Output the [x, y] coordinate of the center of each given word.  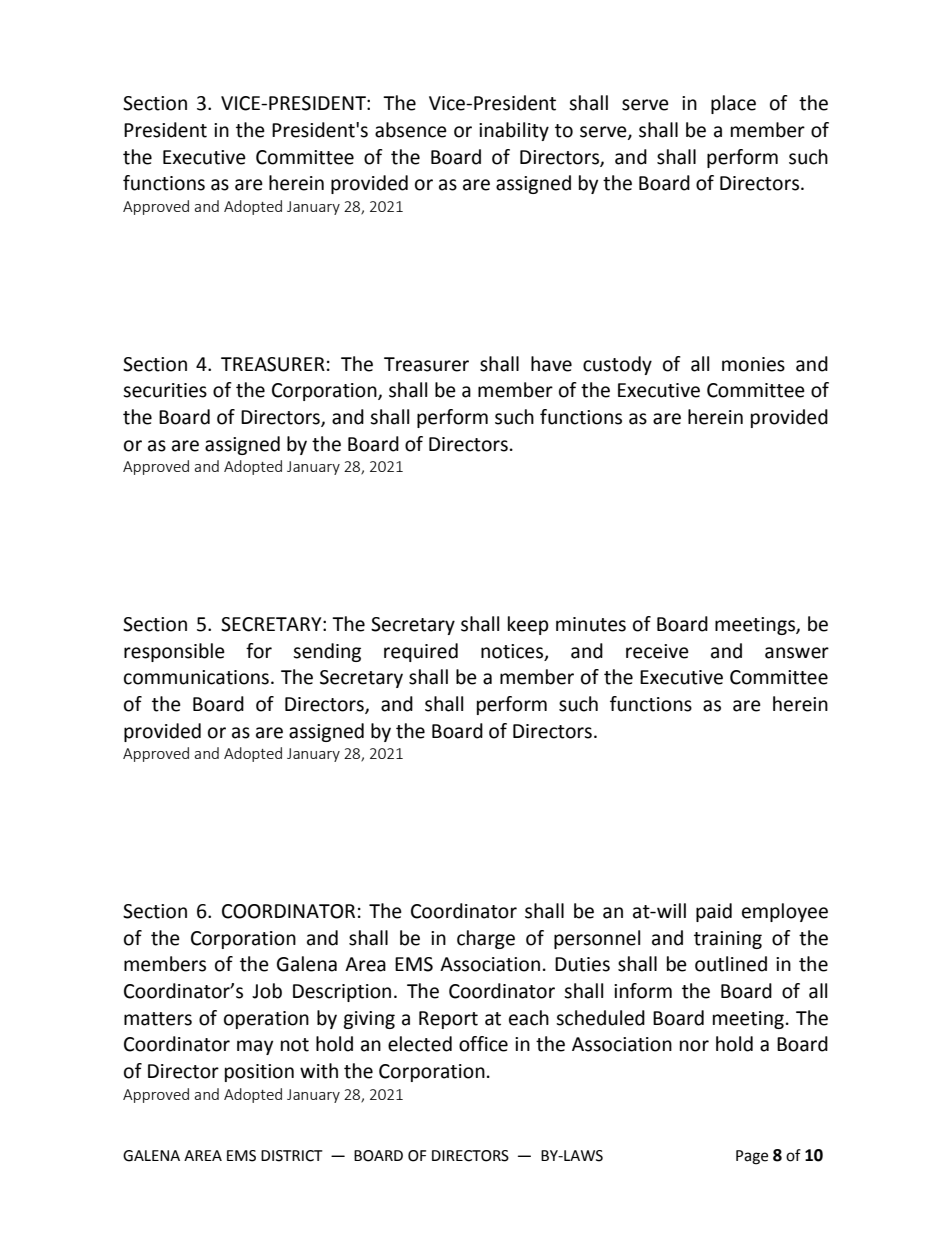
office [483, 1044]
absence [411, 130]
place [733, 104]
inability [514, 131]
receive [657, 651]
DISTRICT [292, 1156]
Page [752, 1157]
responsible [174, 652]
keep [528, 625]
